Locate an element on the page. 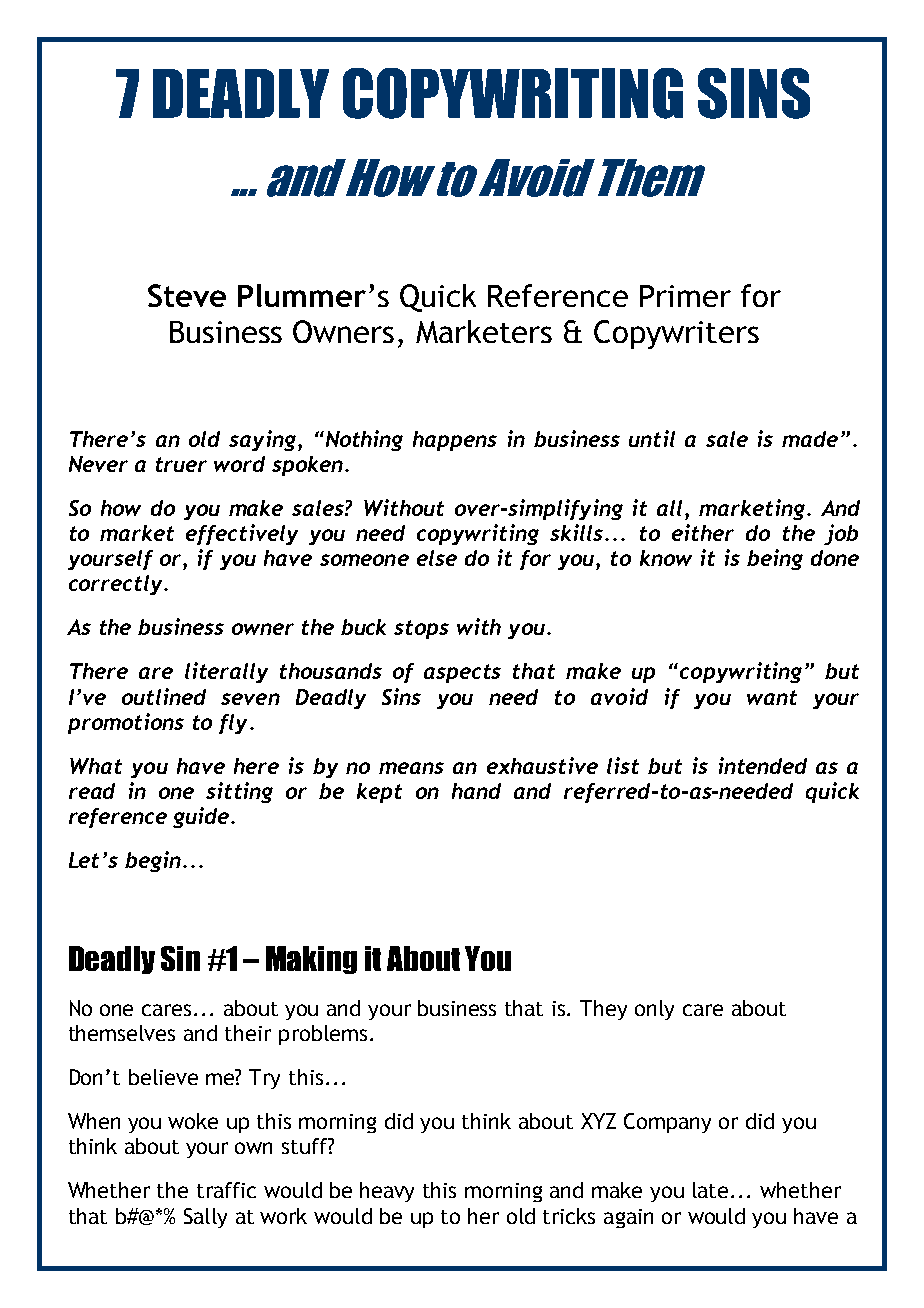 Image resolution: width=924 pixels, height=1308 pixels. their is located at coordinates (248, 1033).
